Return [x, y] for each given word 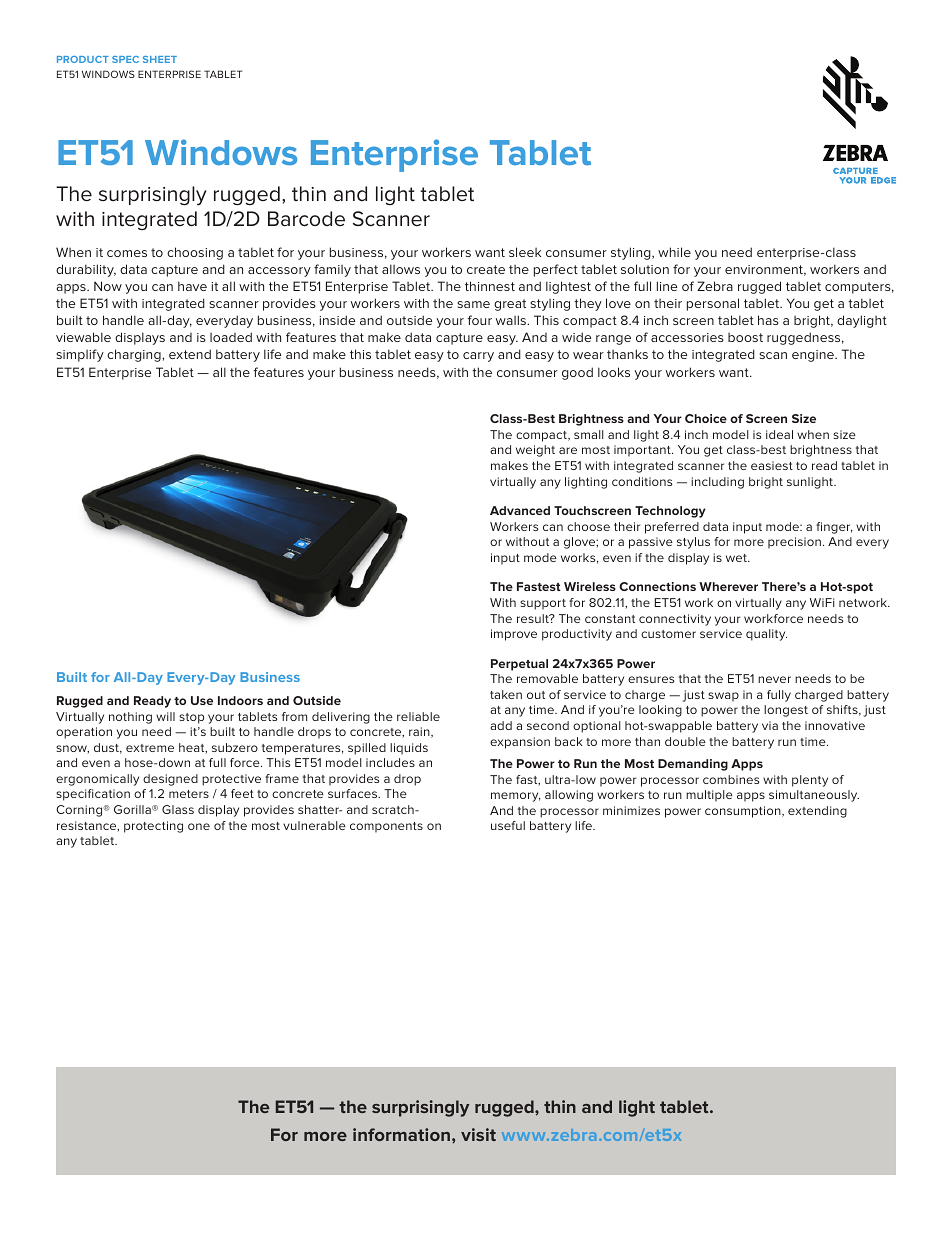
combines [731, 779]
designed [170, 780]
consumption [744, 812]
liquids [409, 749]
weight [535, 451]
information [401, 1134]
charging [135, 355]
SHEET [160, 59]
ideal [779, 434]
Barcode [306, 219]
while [674, 252]
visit [478, 1134]
